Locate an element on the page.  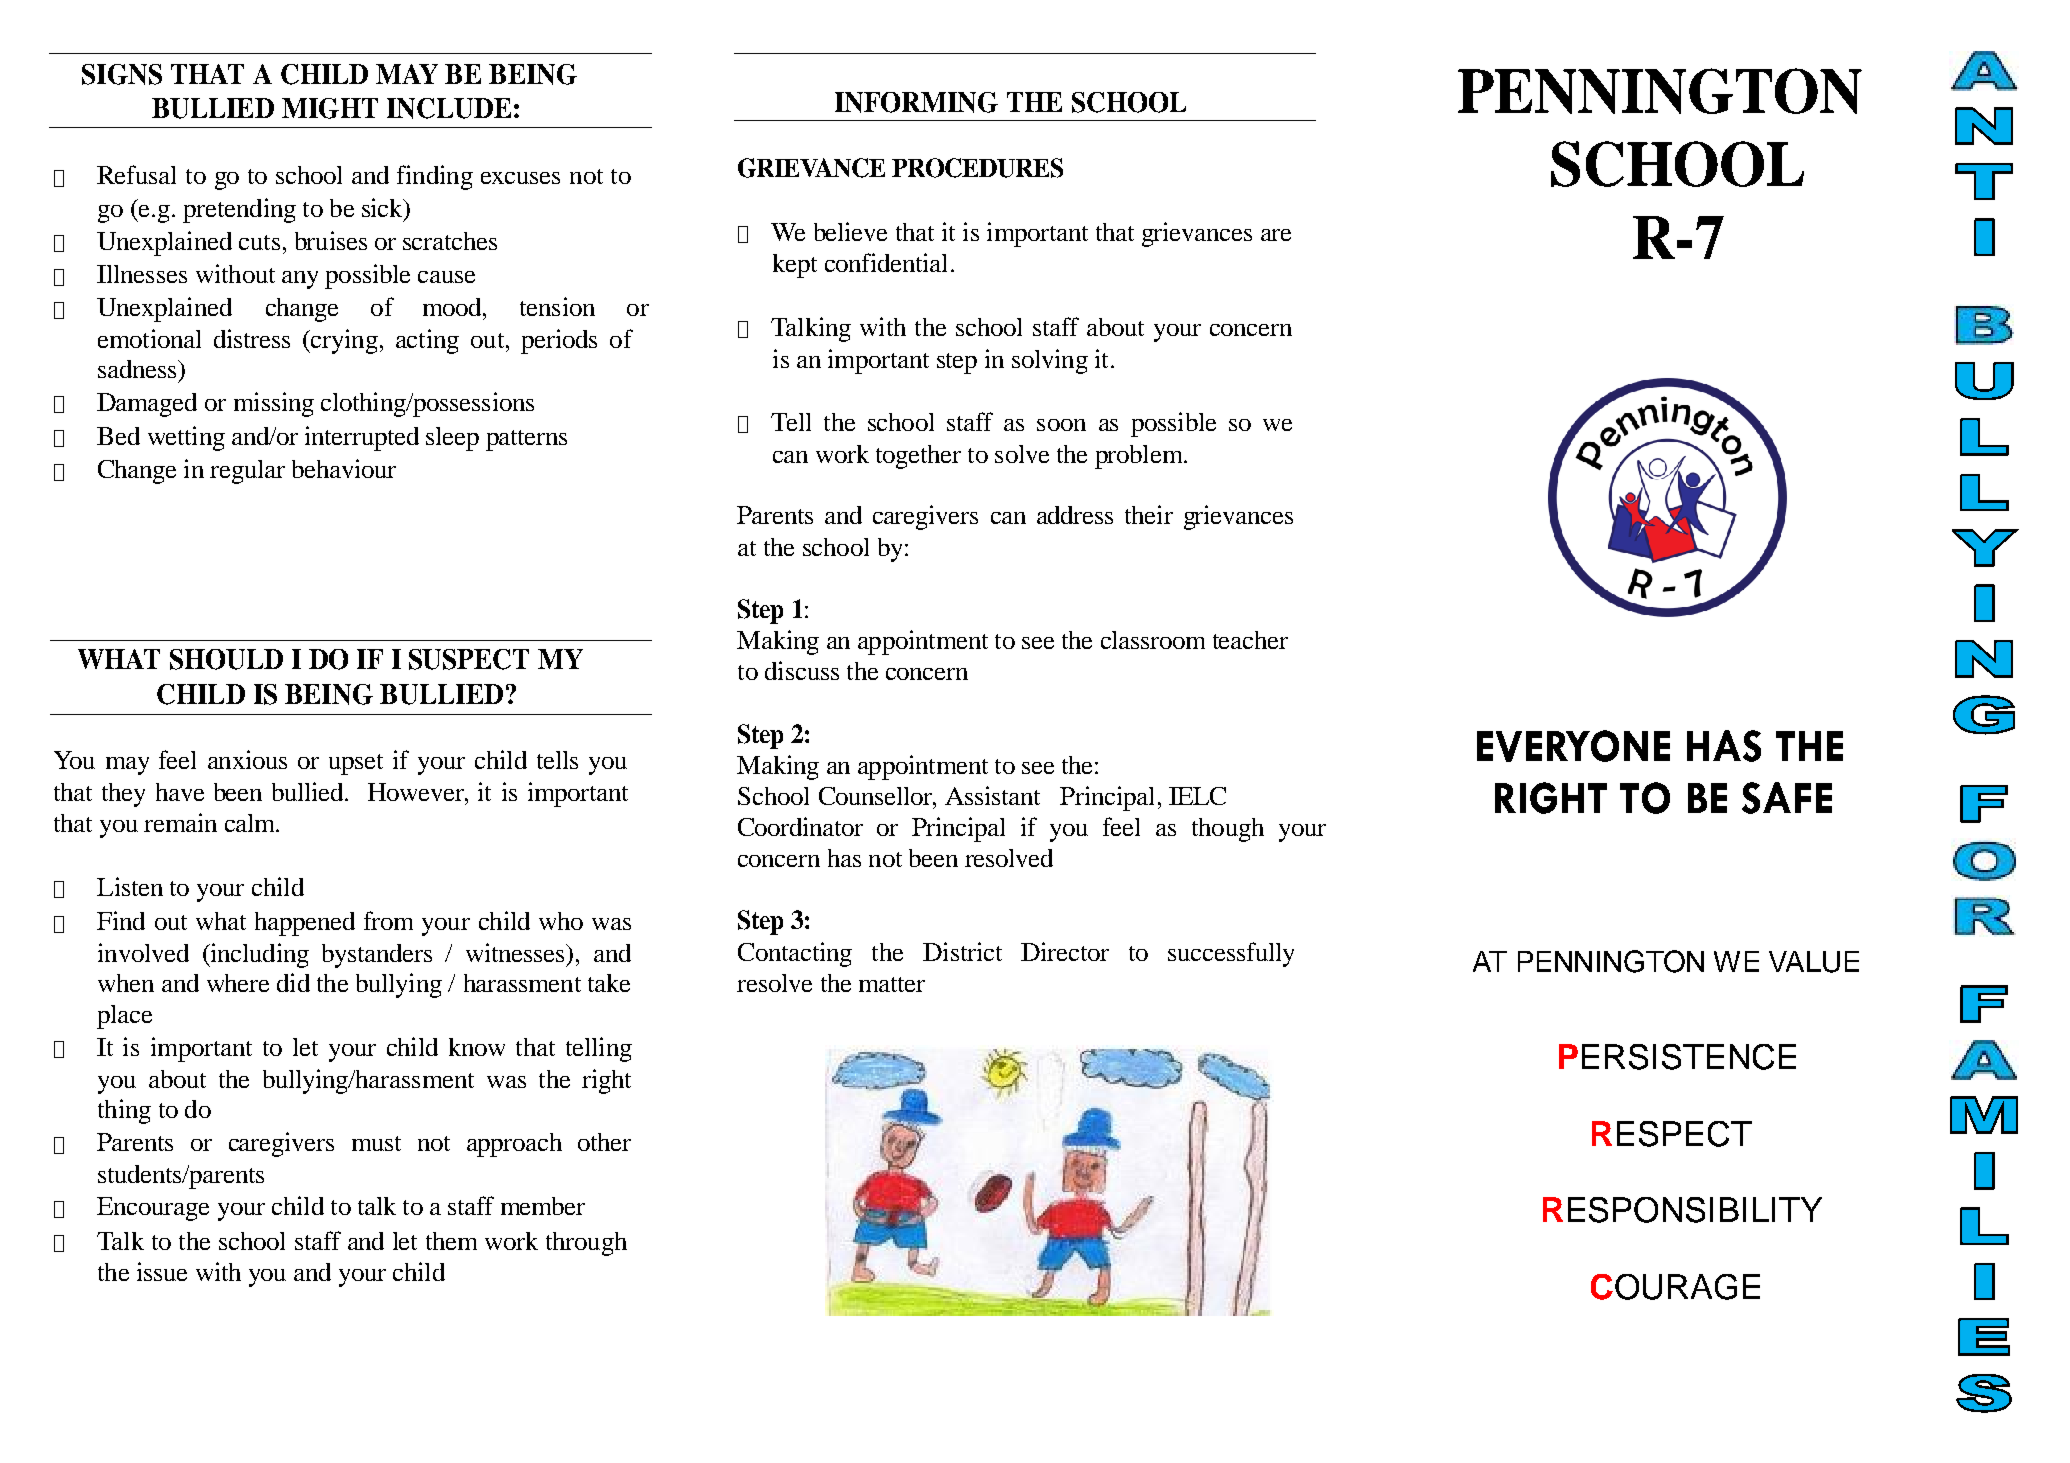
PROCEDURES is located at coordinates (977, 168).
